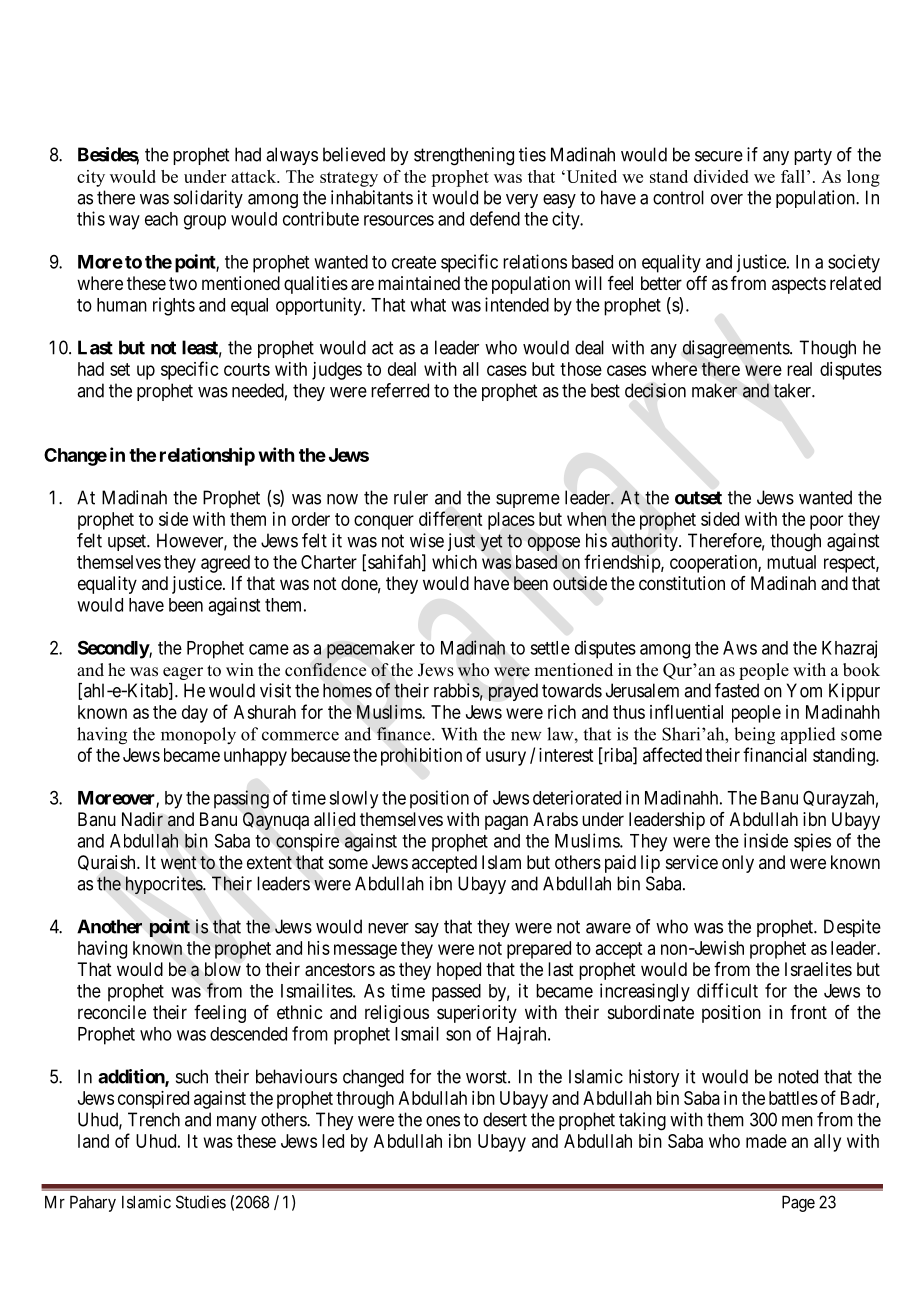  I want to click on fall, so click(793, 176).
